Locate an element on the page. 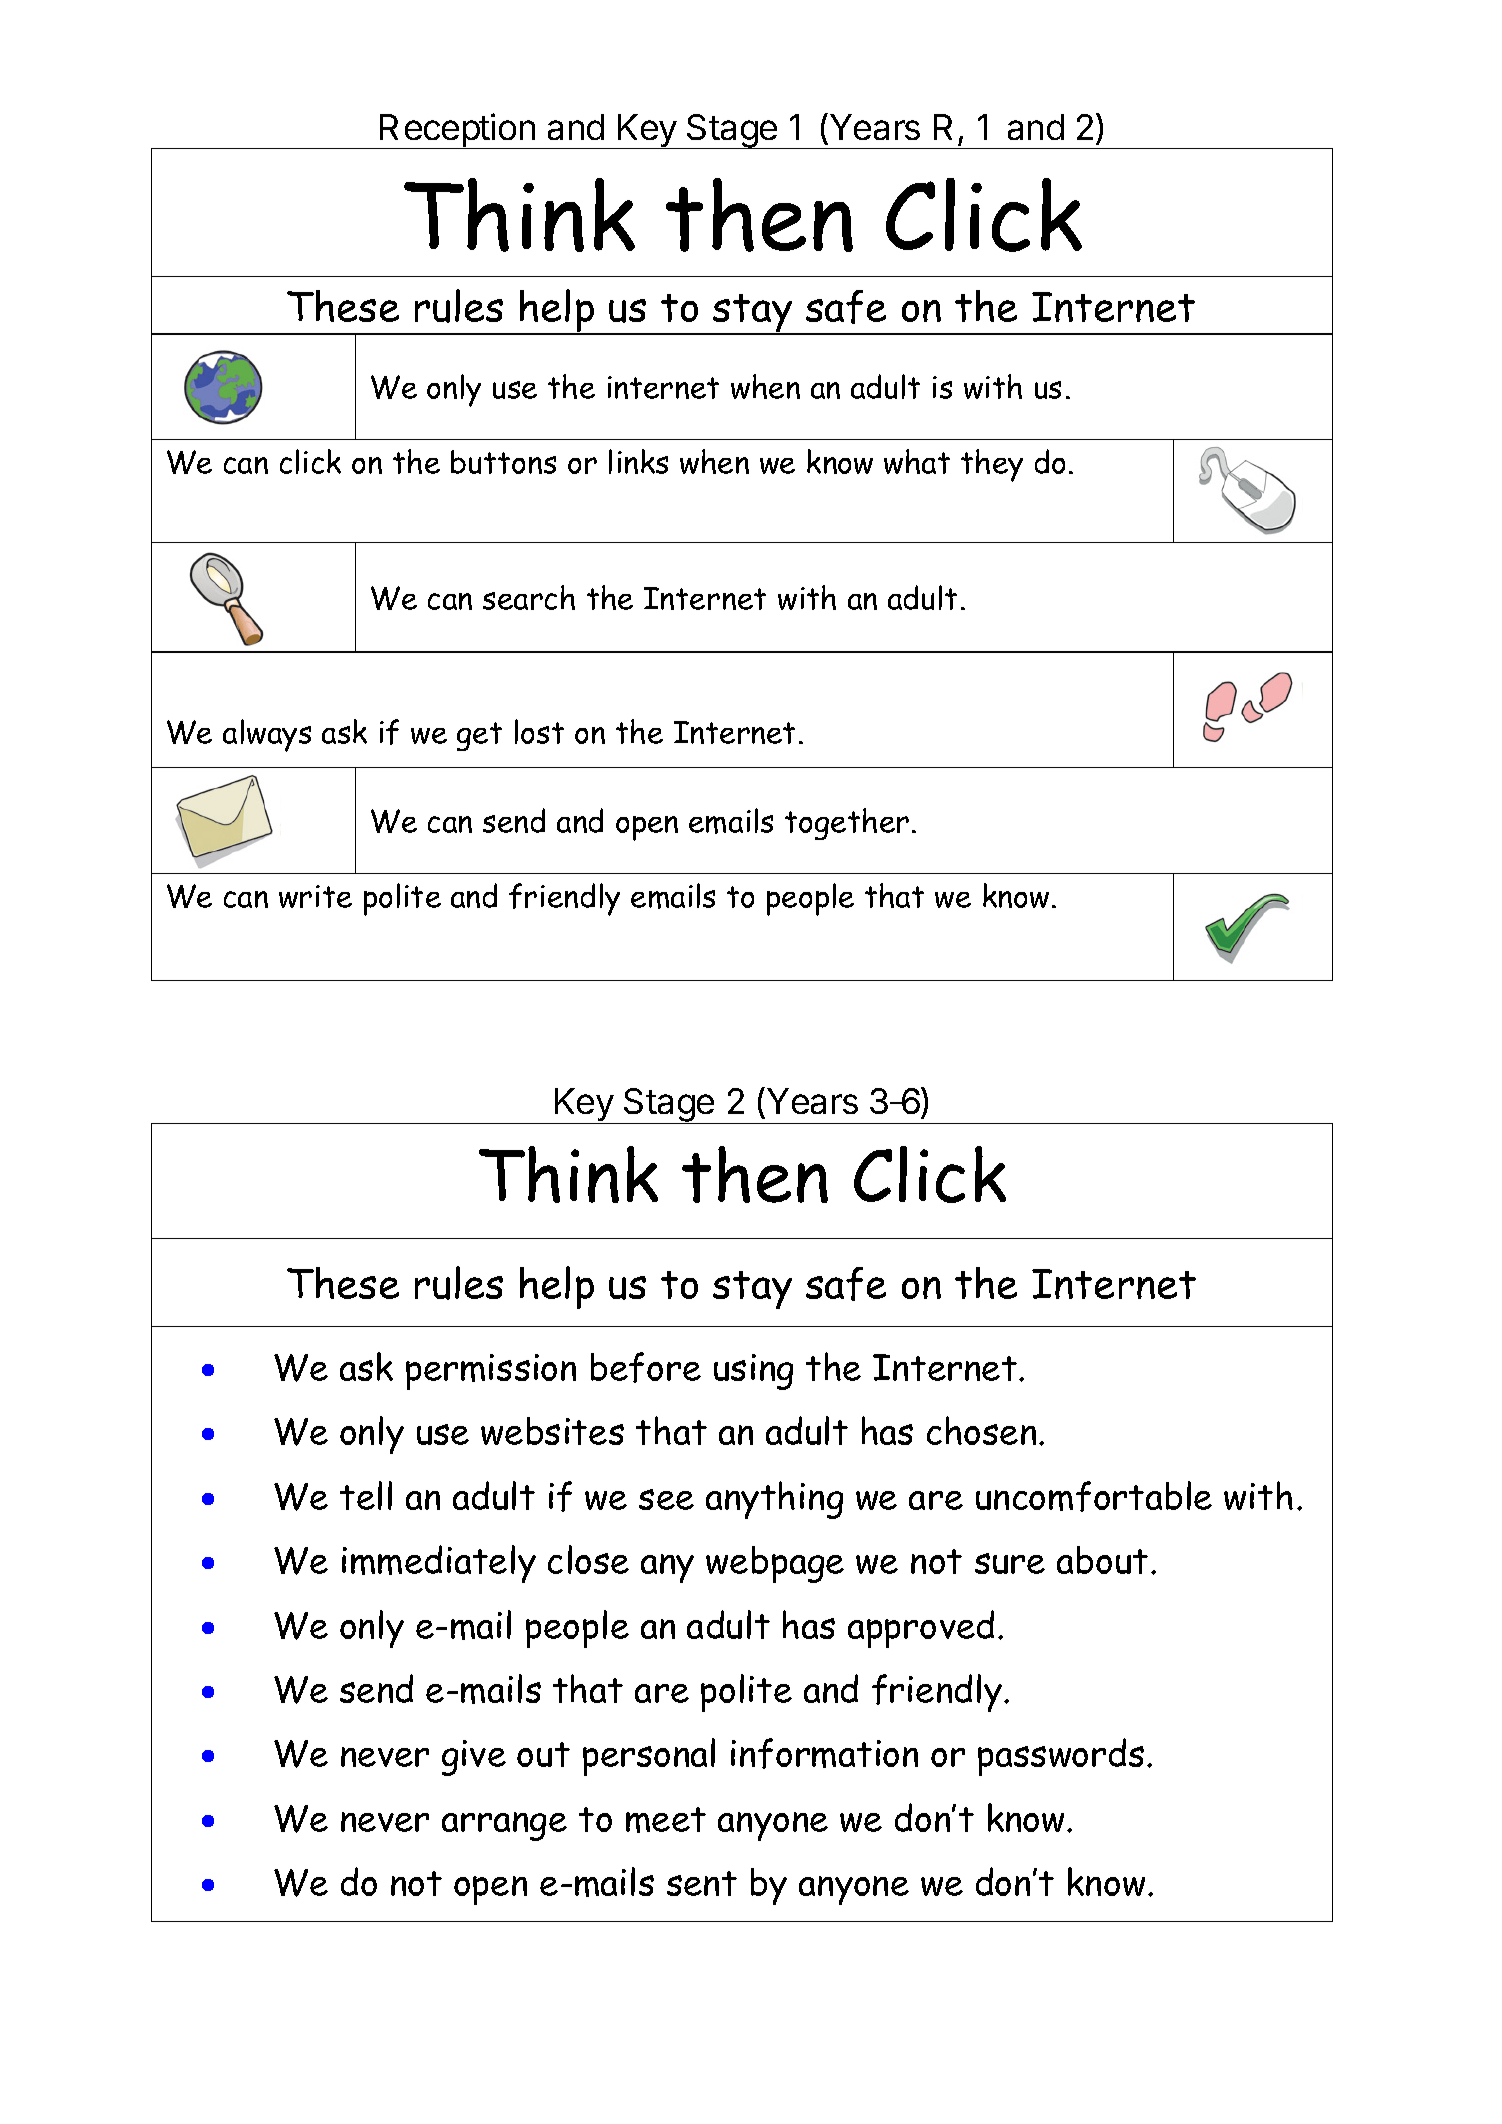 This document has height=2124, width=1502. lost is located at coordinates (539, 731).
